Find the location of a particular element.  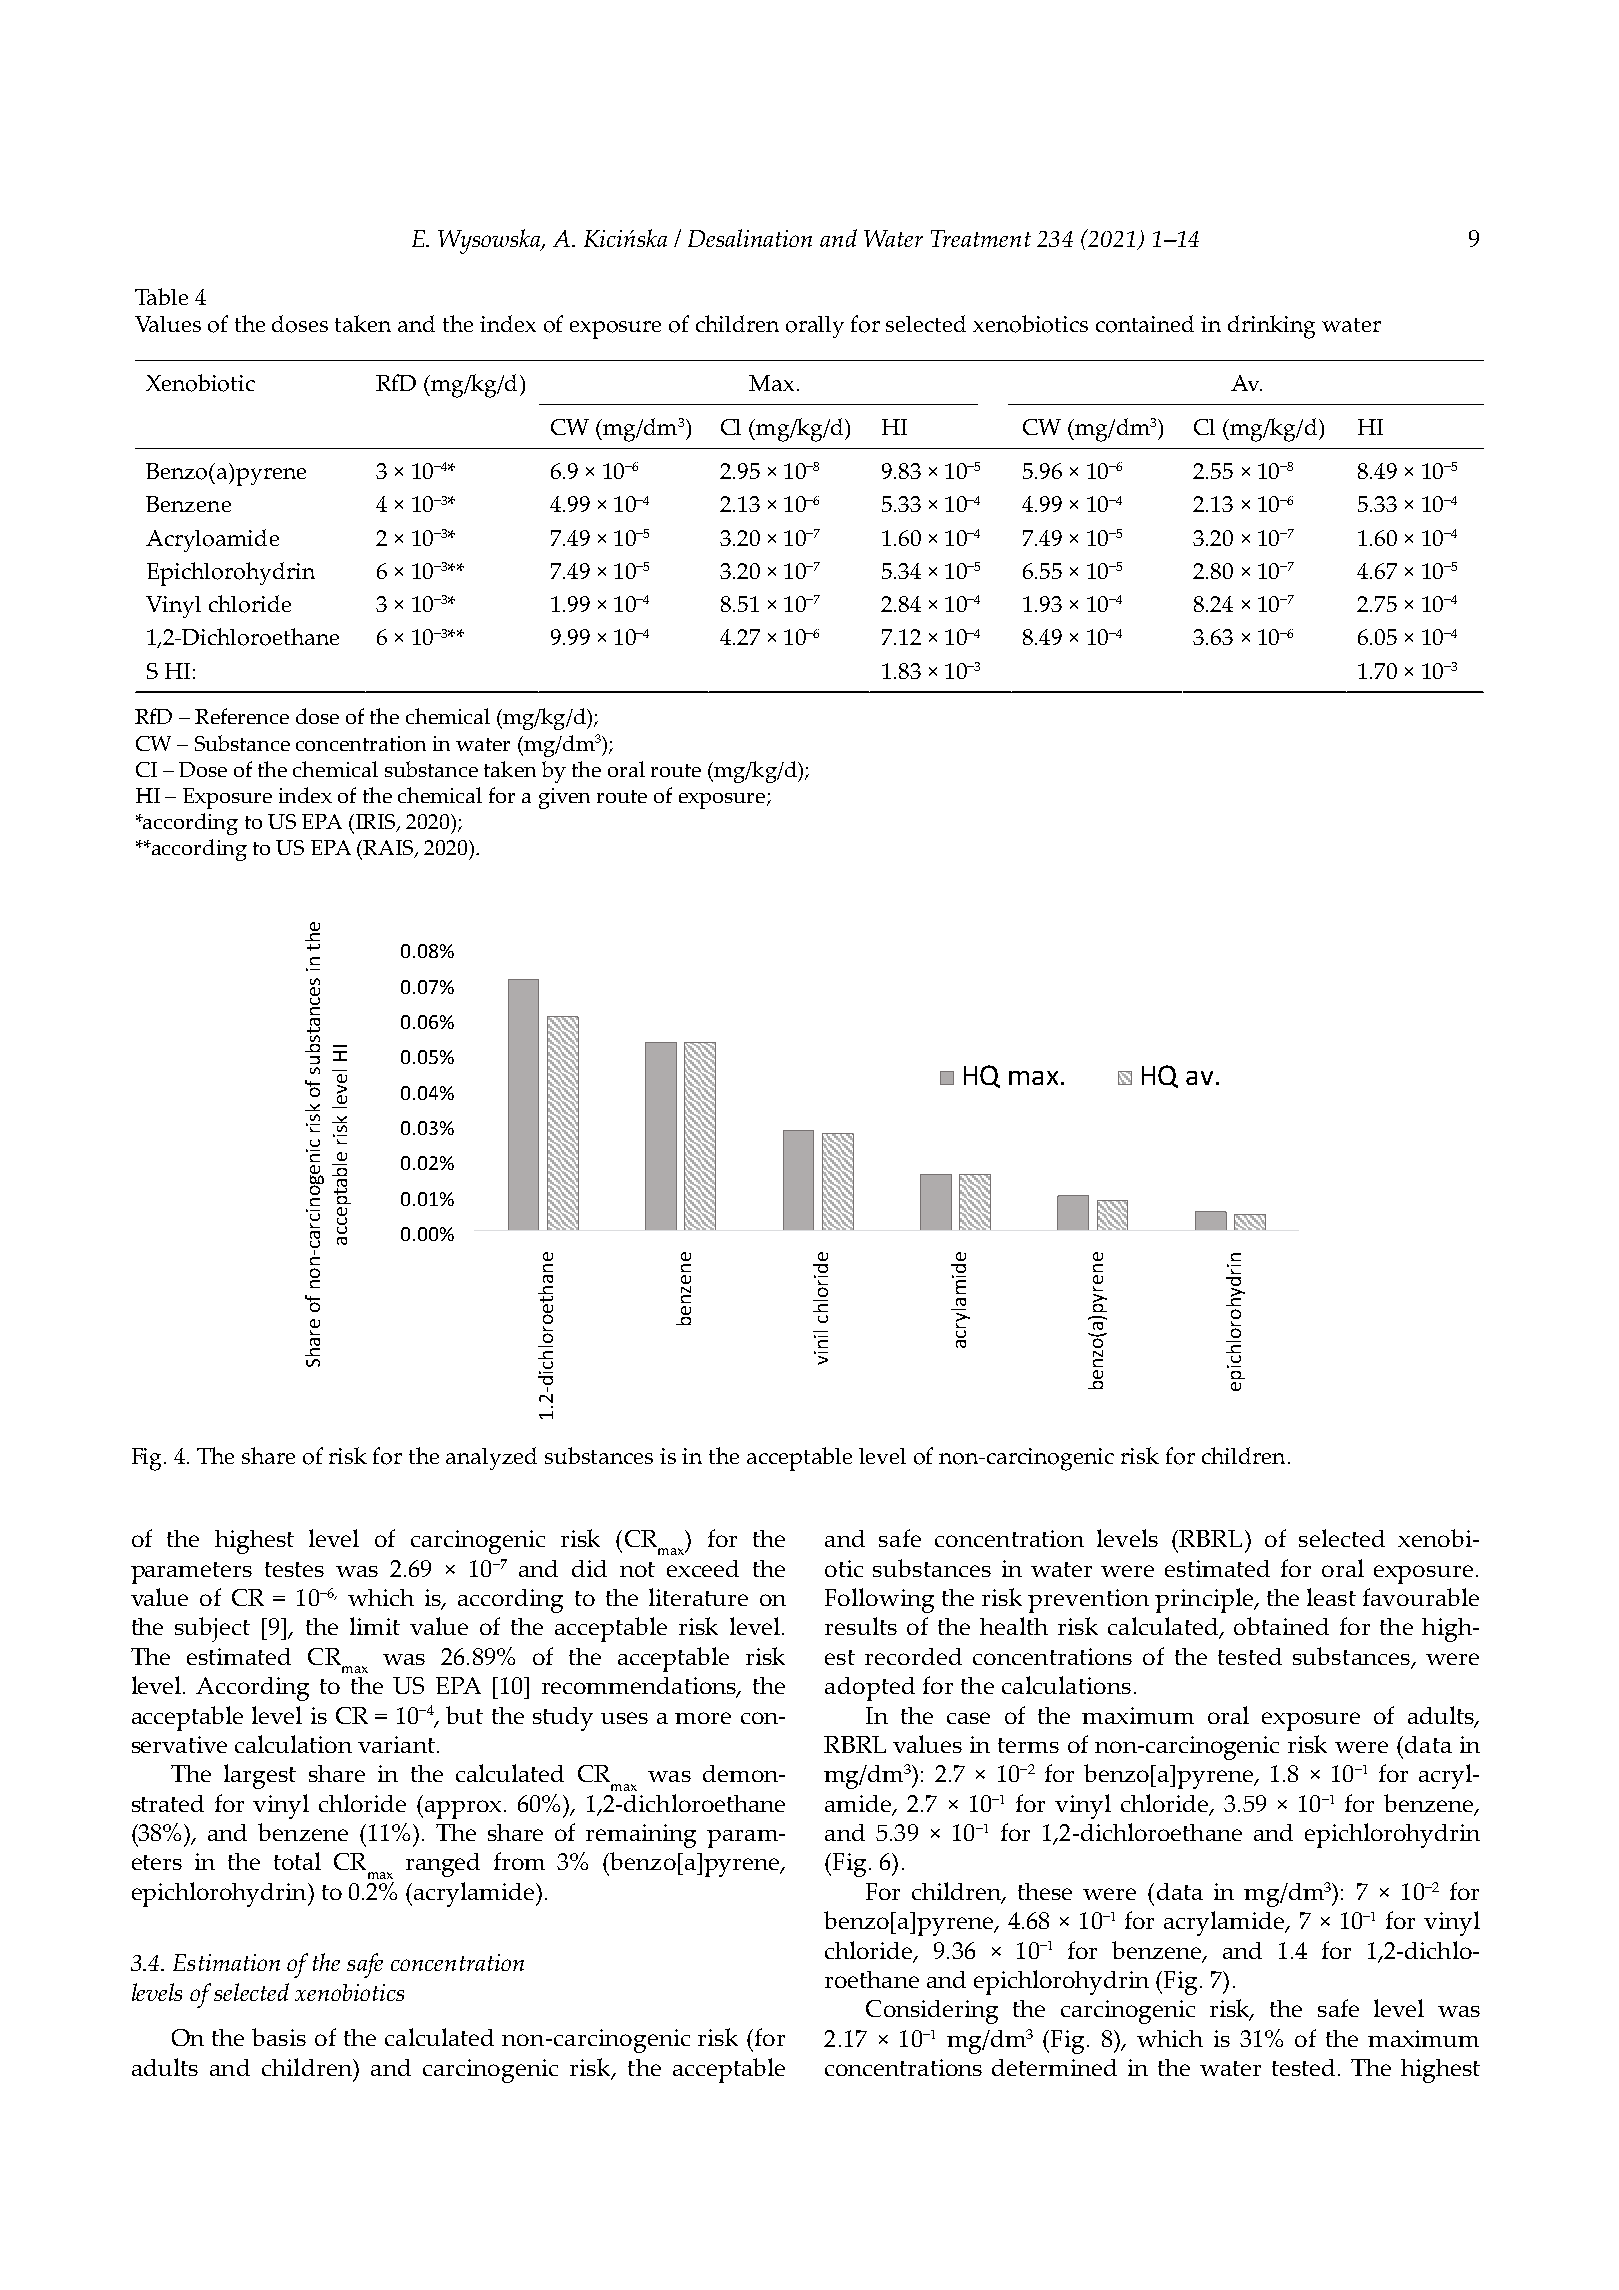

Treatment is located at coordinates (981, 238).
